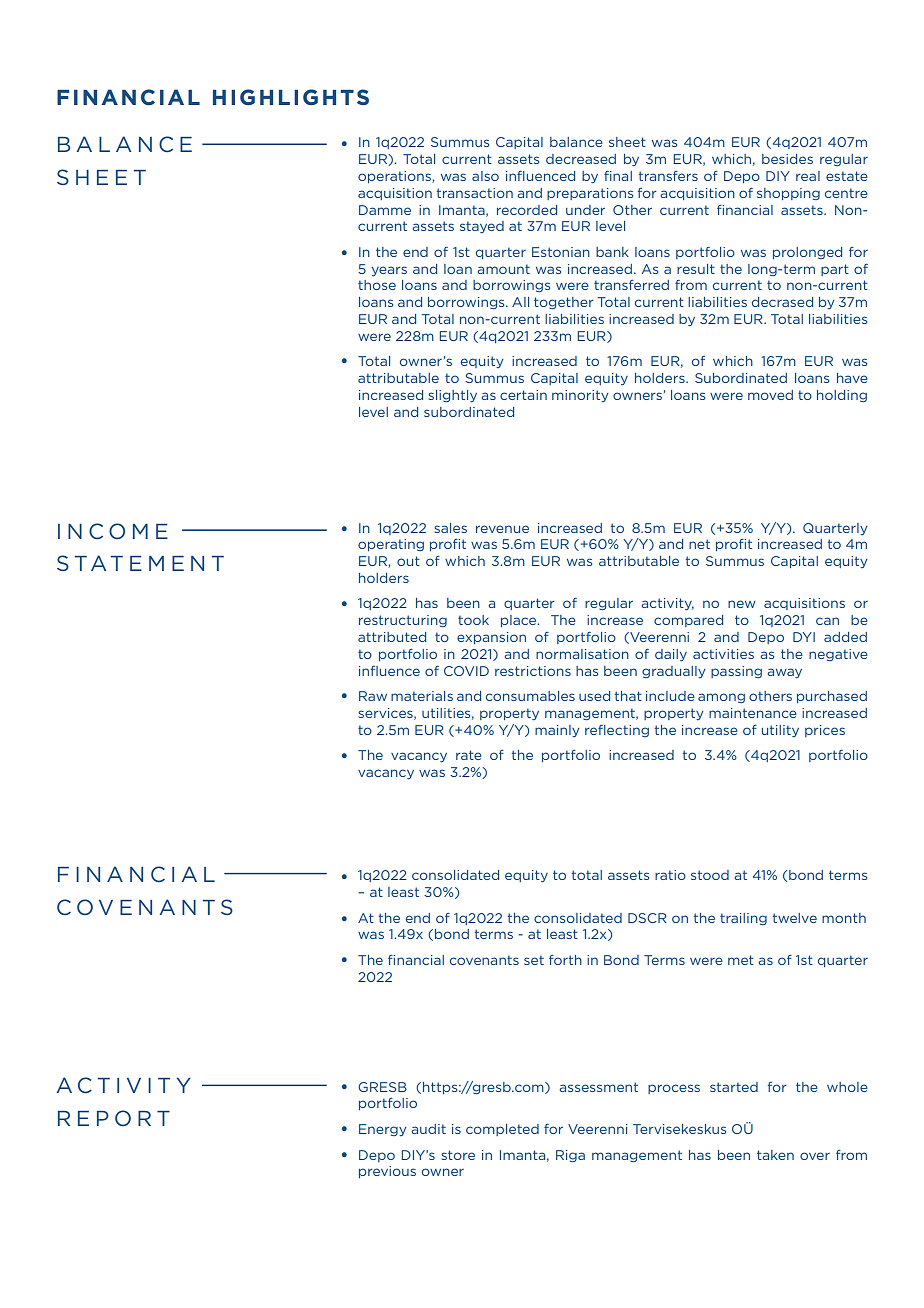  I want to click on REPORT, so click(114, 1118).
